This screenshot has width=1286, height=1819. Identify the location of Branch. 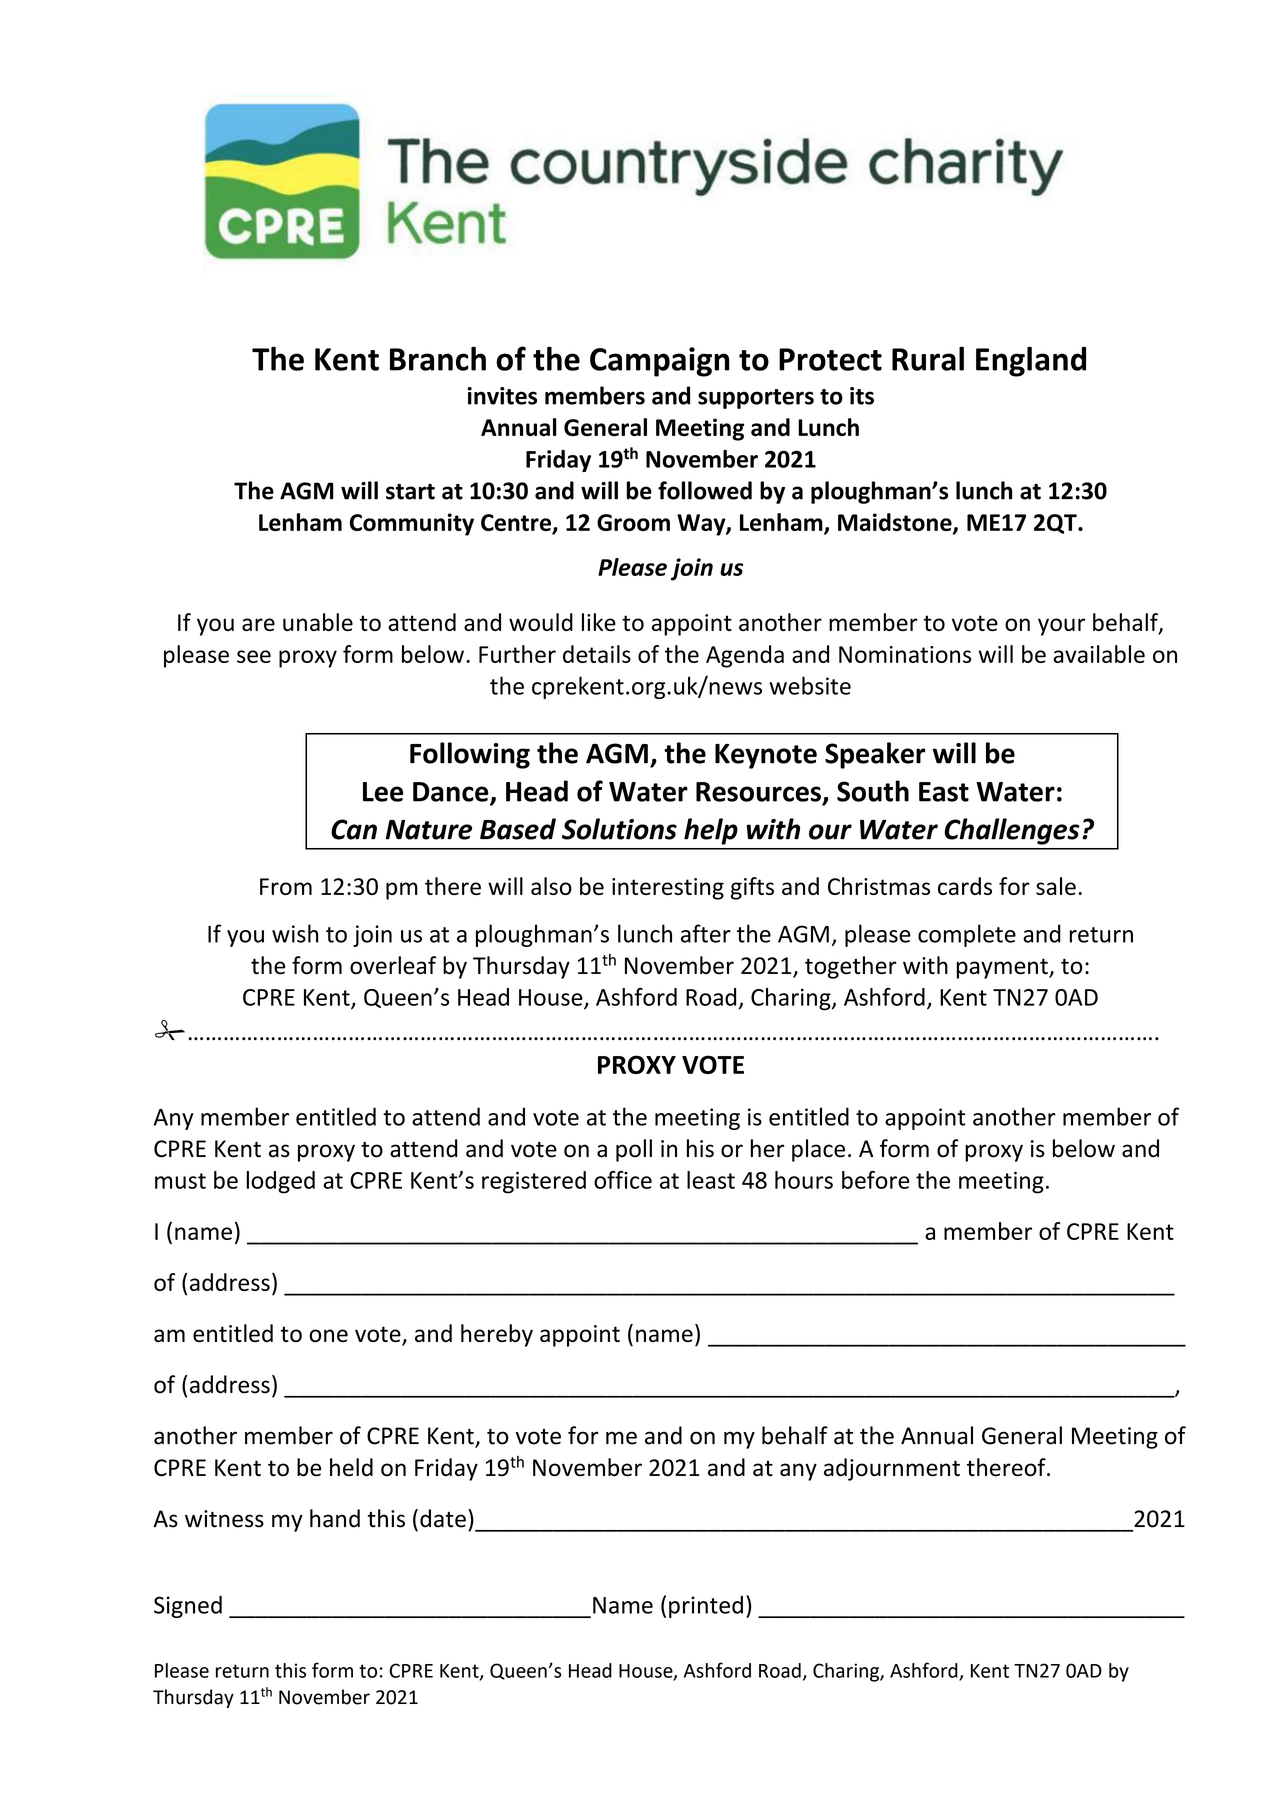
(438, 358).
